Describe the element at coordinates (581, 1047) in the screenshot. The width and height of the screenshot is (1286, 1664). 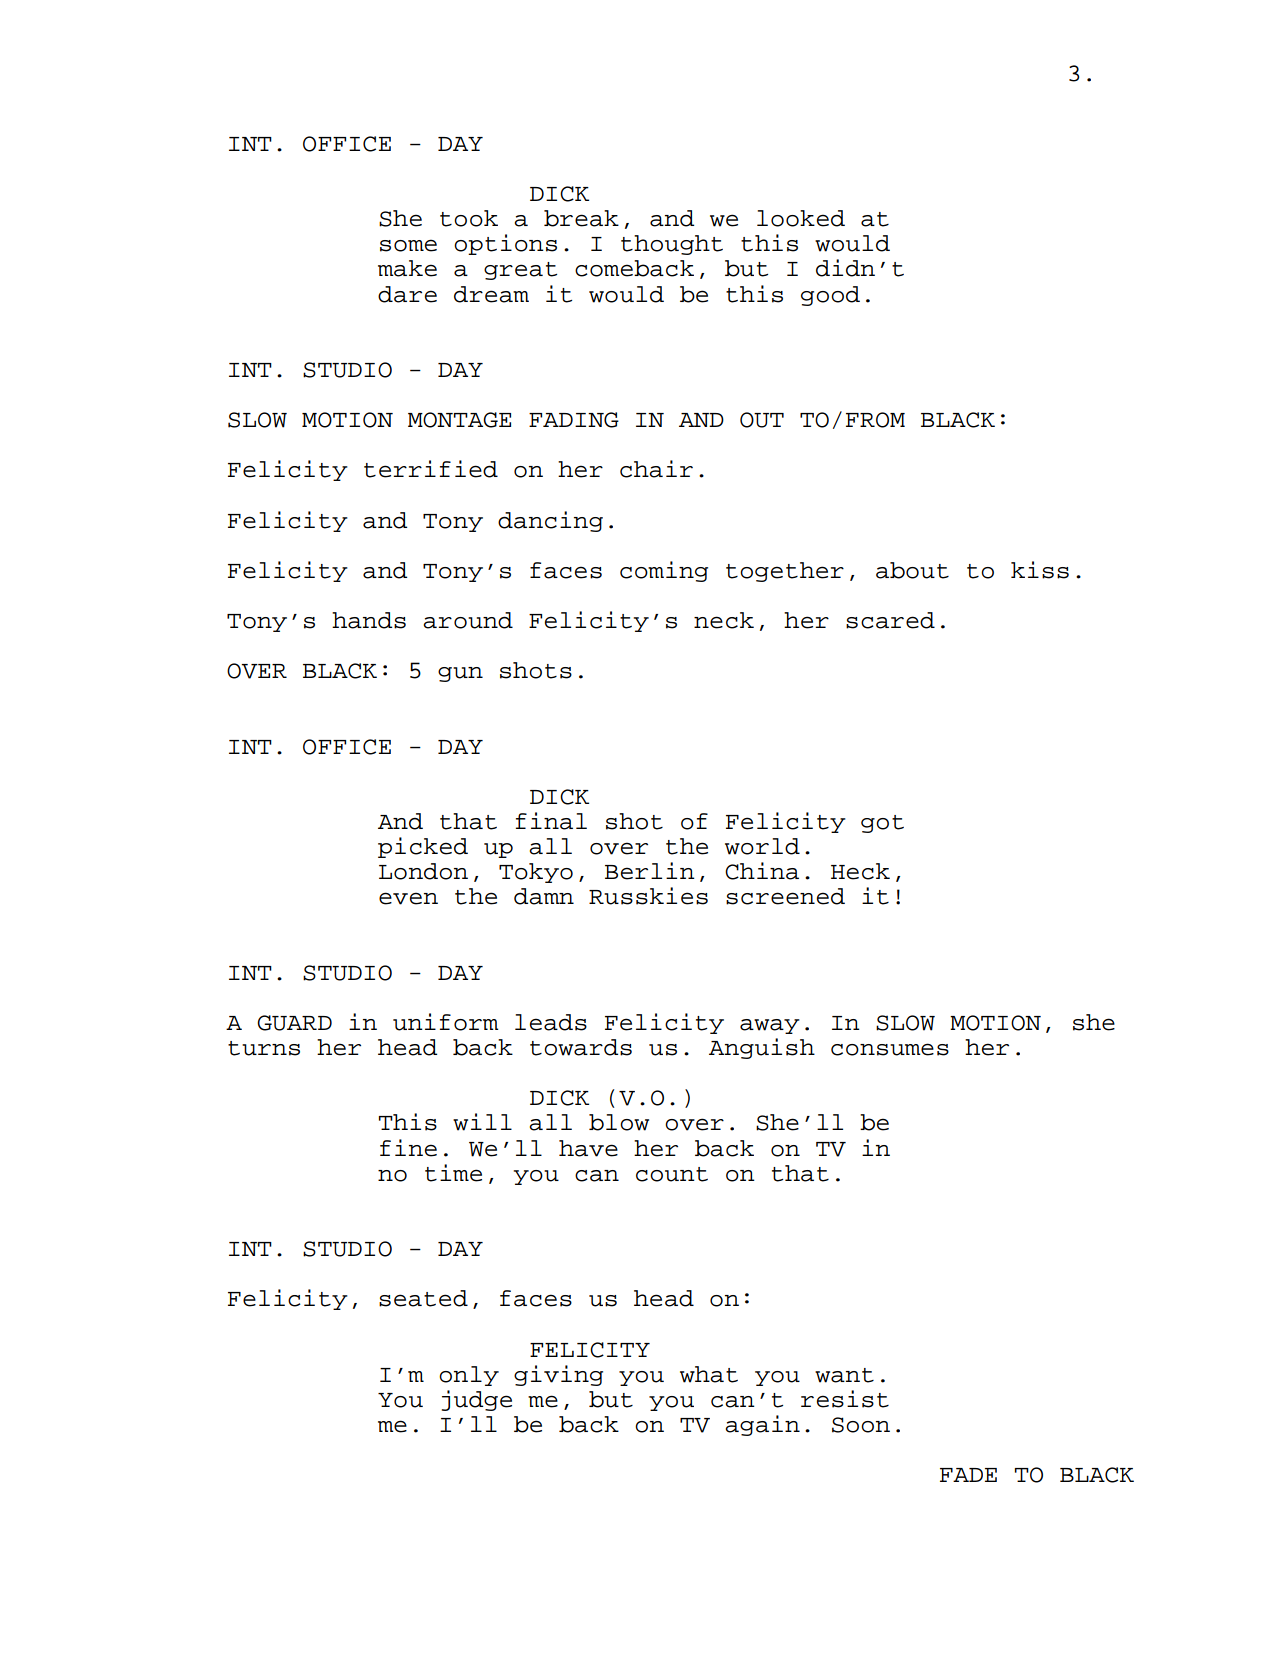
I see `towards` at that location.
